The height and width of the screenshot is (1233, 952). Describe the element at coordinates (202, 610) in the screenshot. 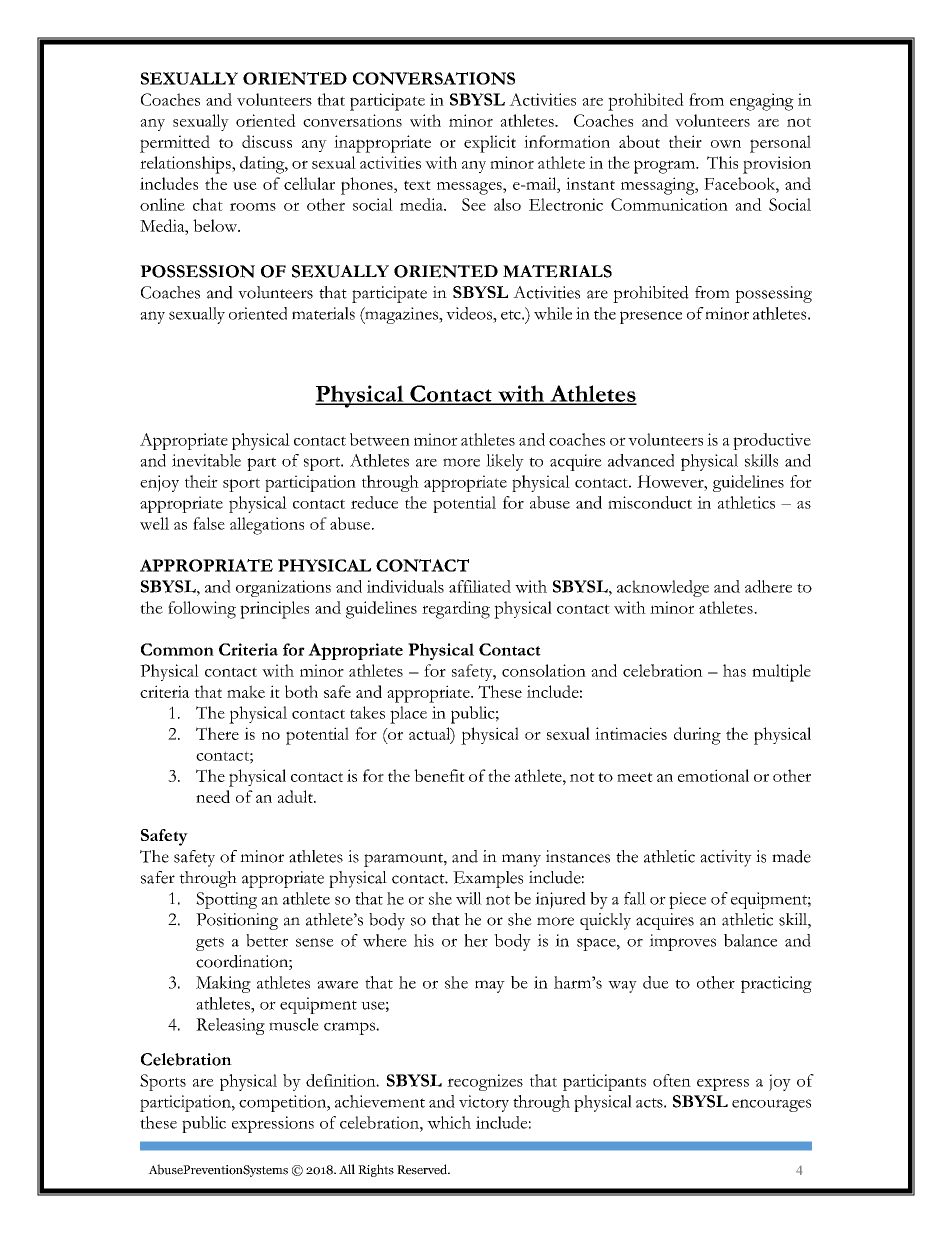

I see `following` at that location.
